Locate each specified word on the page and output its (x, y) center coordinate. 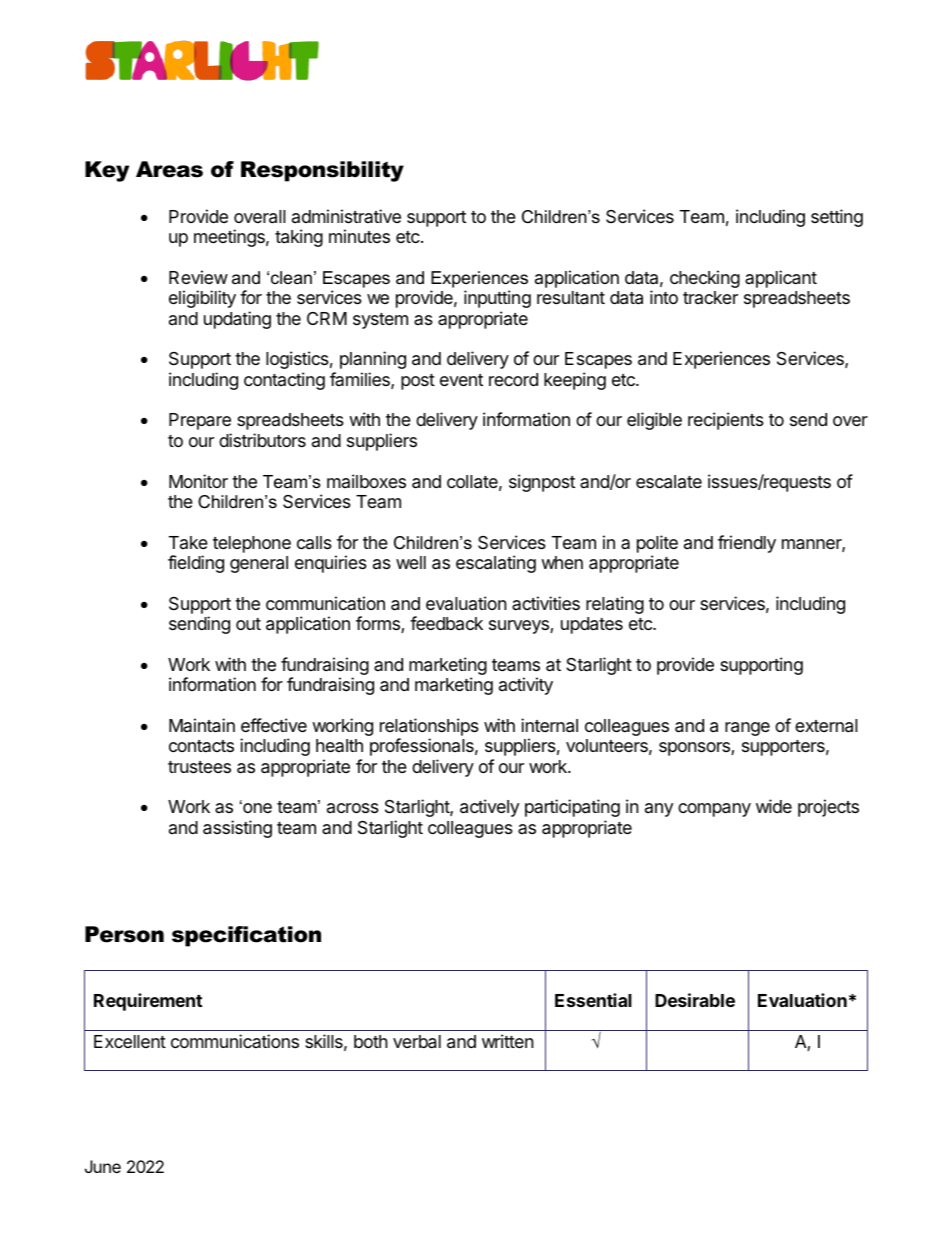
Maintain (202, 725)
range (747, 729)
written (508, 1041)
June (103, 1166)
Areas (169, 169)
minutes (359, 236)
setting (837, 218)
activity (526, 686)
